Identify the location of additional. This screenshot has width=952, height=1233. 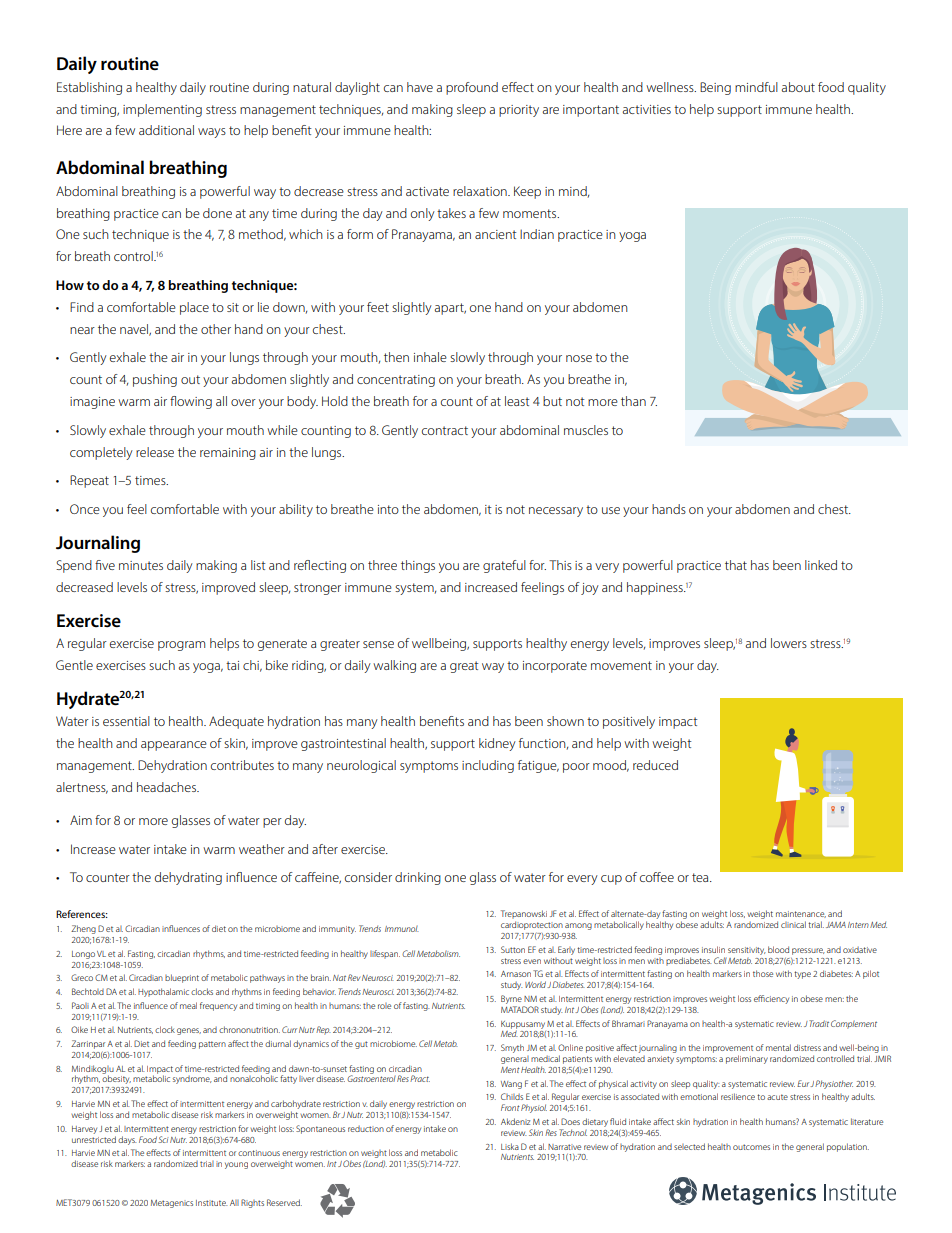
(166, 130).
